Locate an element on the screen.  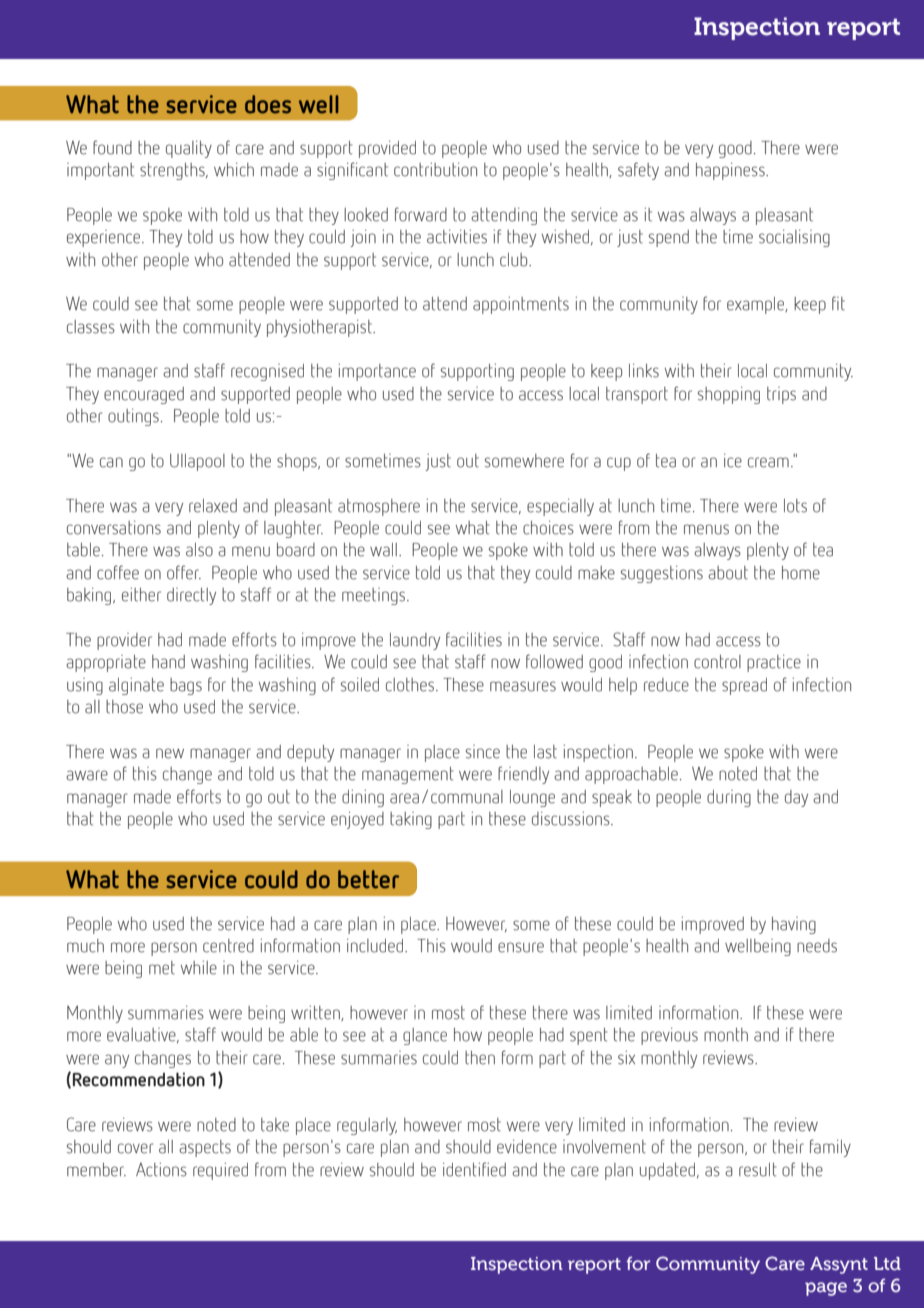
contribution is located at coordinates (435, 169).
